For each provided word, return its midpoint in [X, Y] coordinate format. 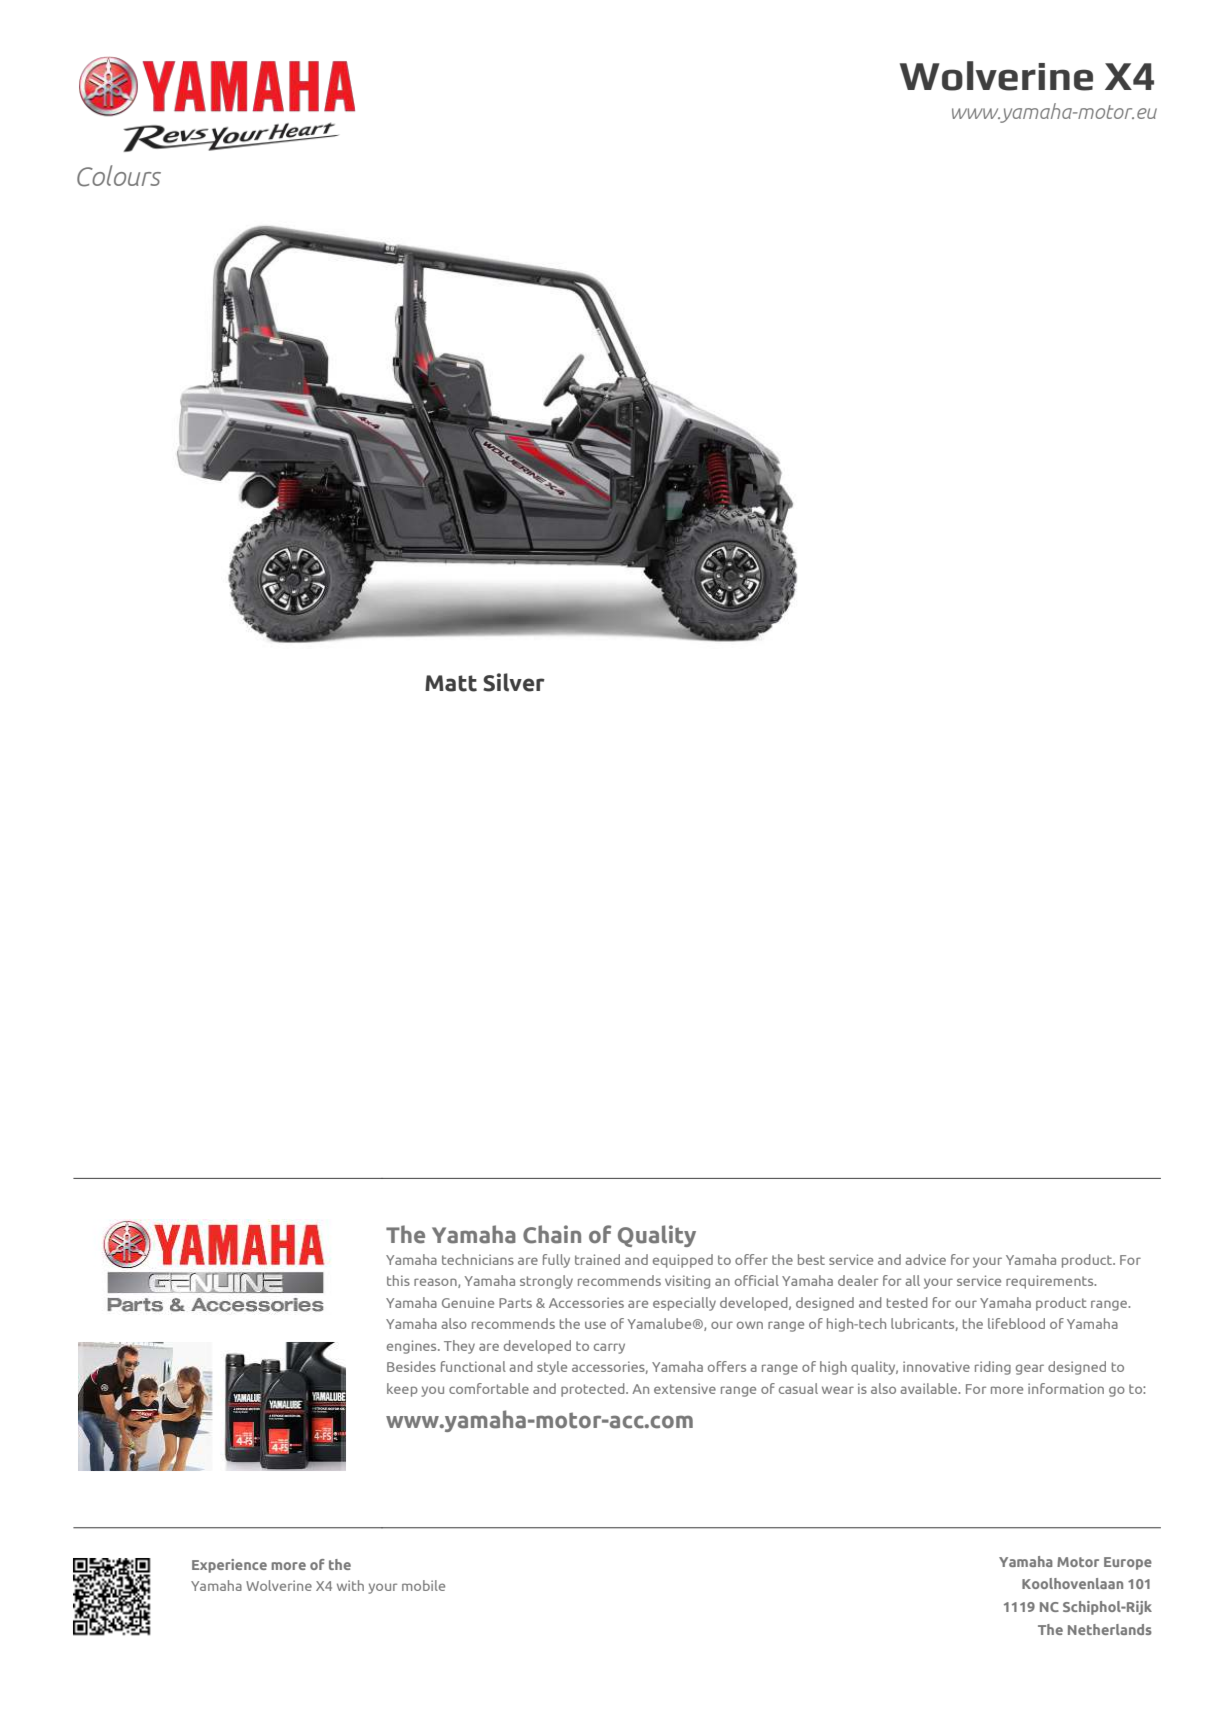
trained [597, 1259]
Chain [552, 1234]
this [398, 1280]
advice [925, 1259]
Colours [119, 176]
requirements [1051, 1282]
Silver [514, 682]
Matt [451, 683]
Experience [229, 1566]
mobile [423, 1585]
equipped [683, 1261]
